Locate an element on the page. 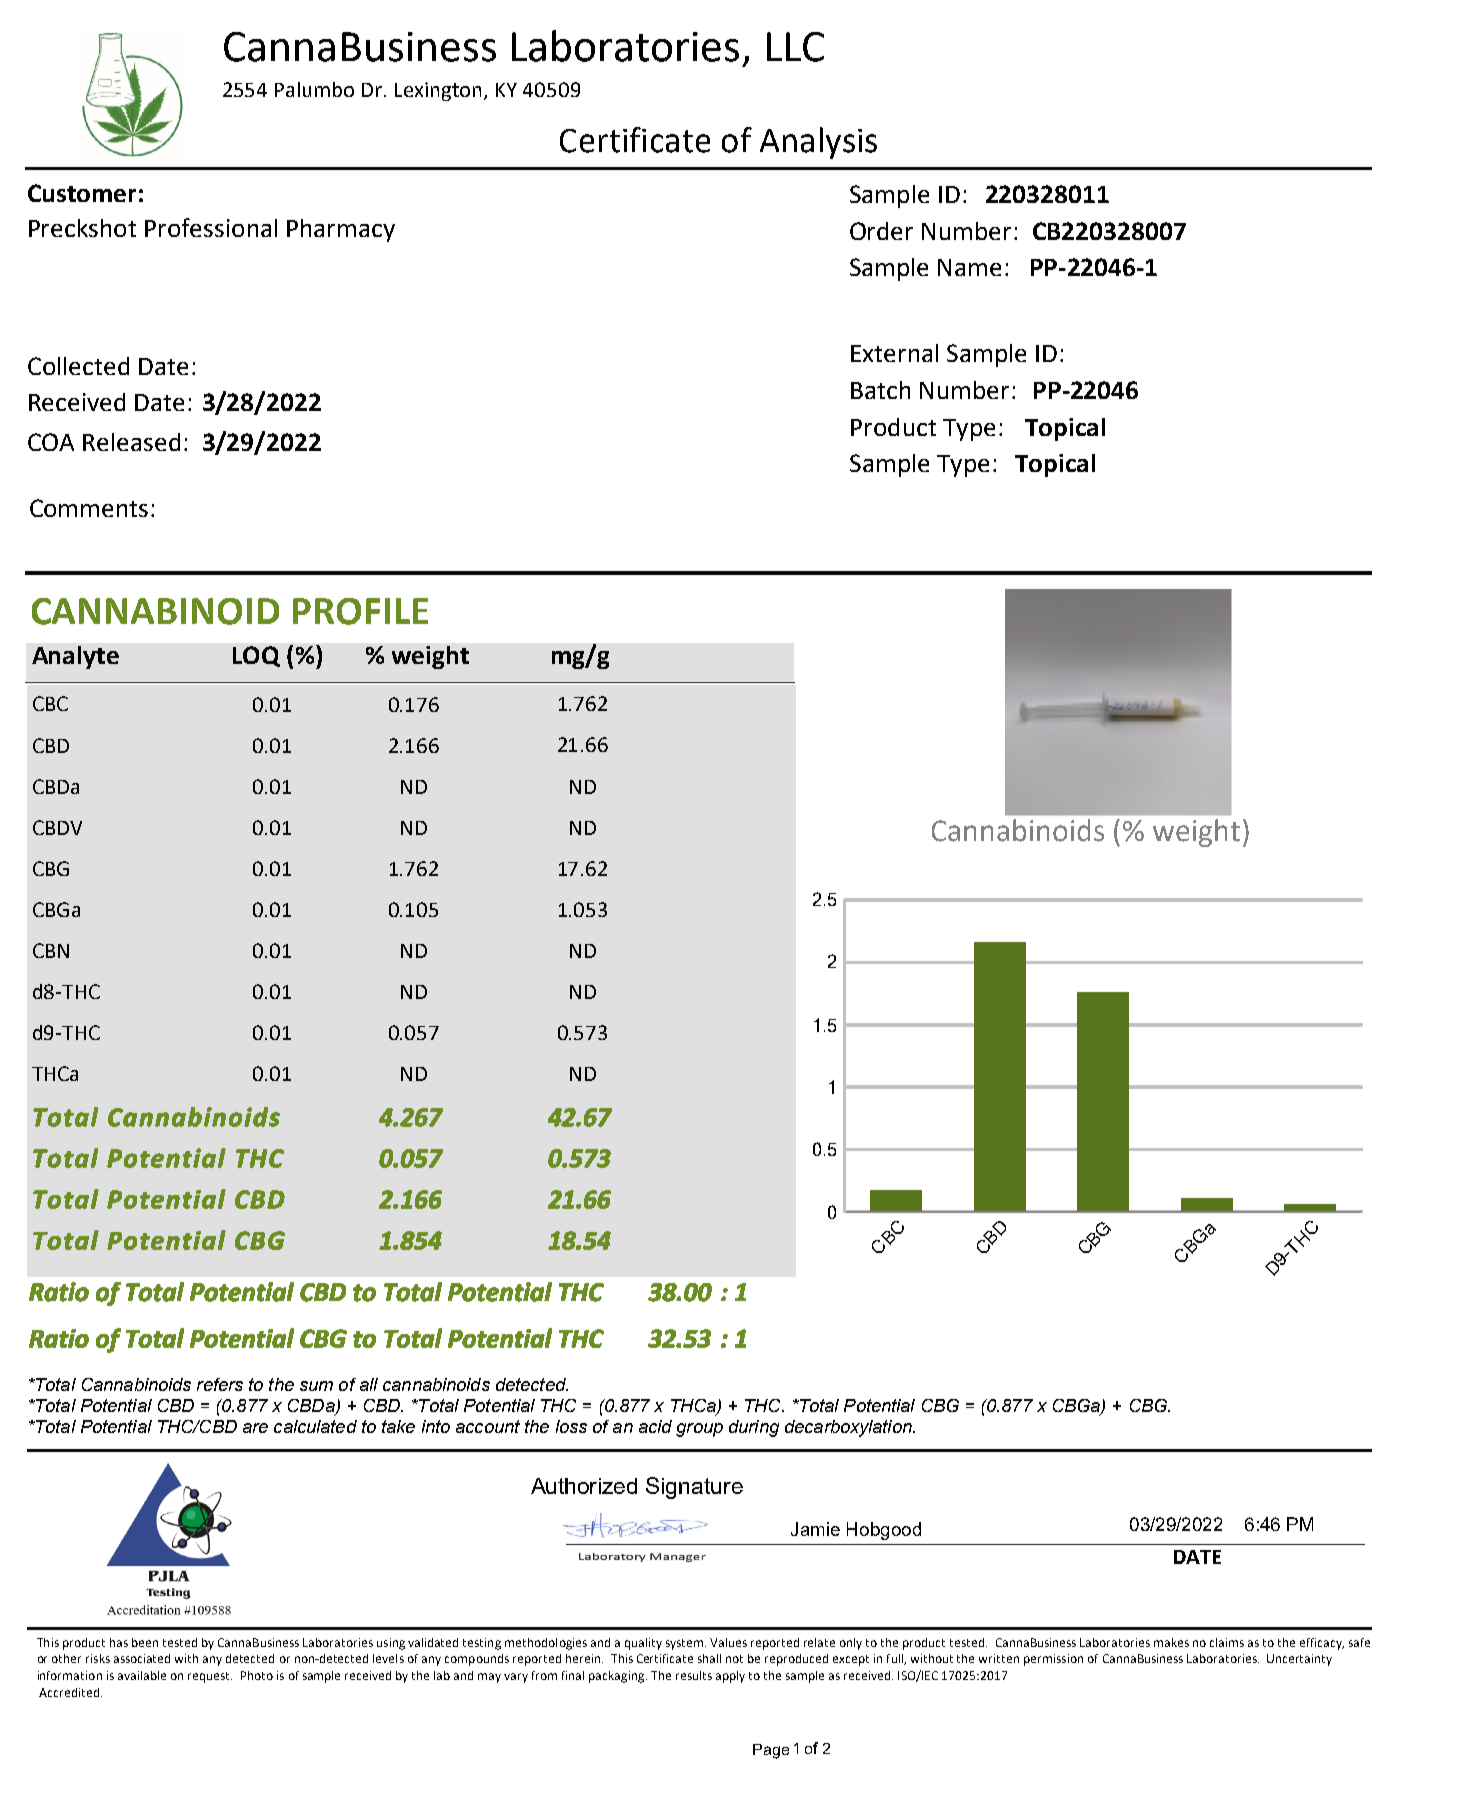 The height and width of the image is (1809, 1473). Customer is located at coordinates (82, 193).
